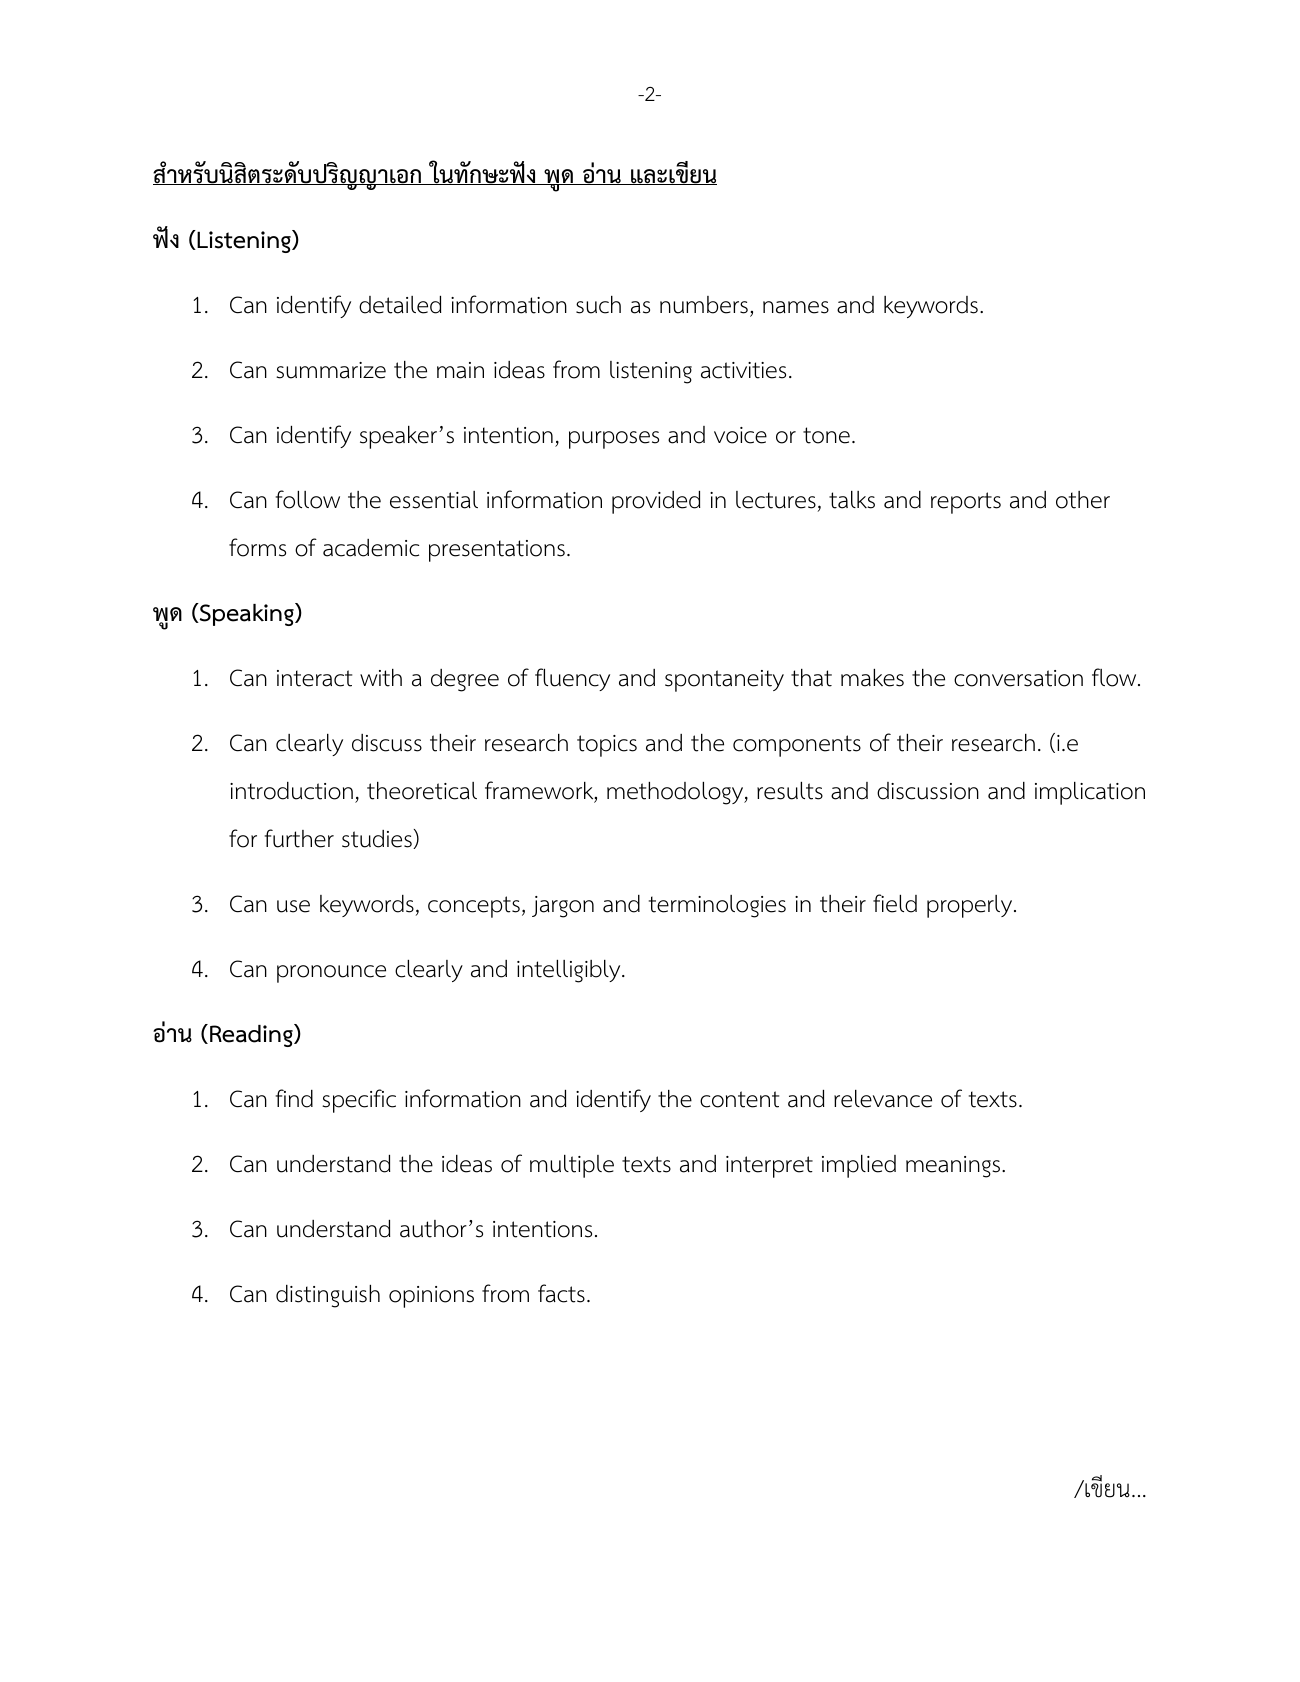 The height and width of the page is (1682, 1300). What do you see at coordinates (331, 370) in the page?
I see `summarize` at bounding box center [331, 370].
